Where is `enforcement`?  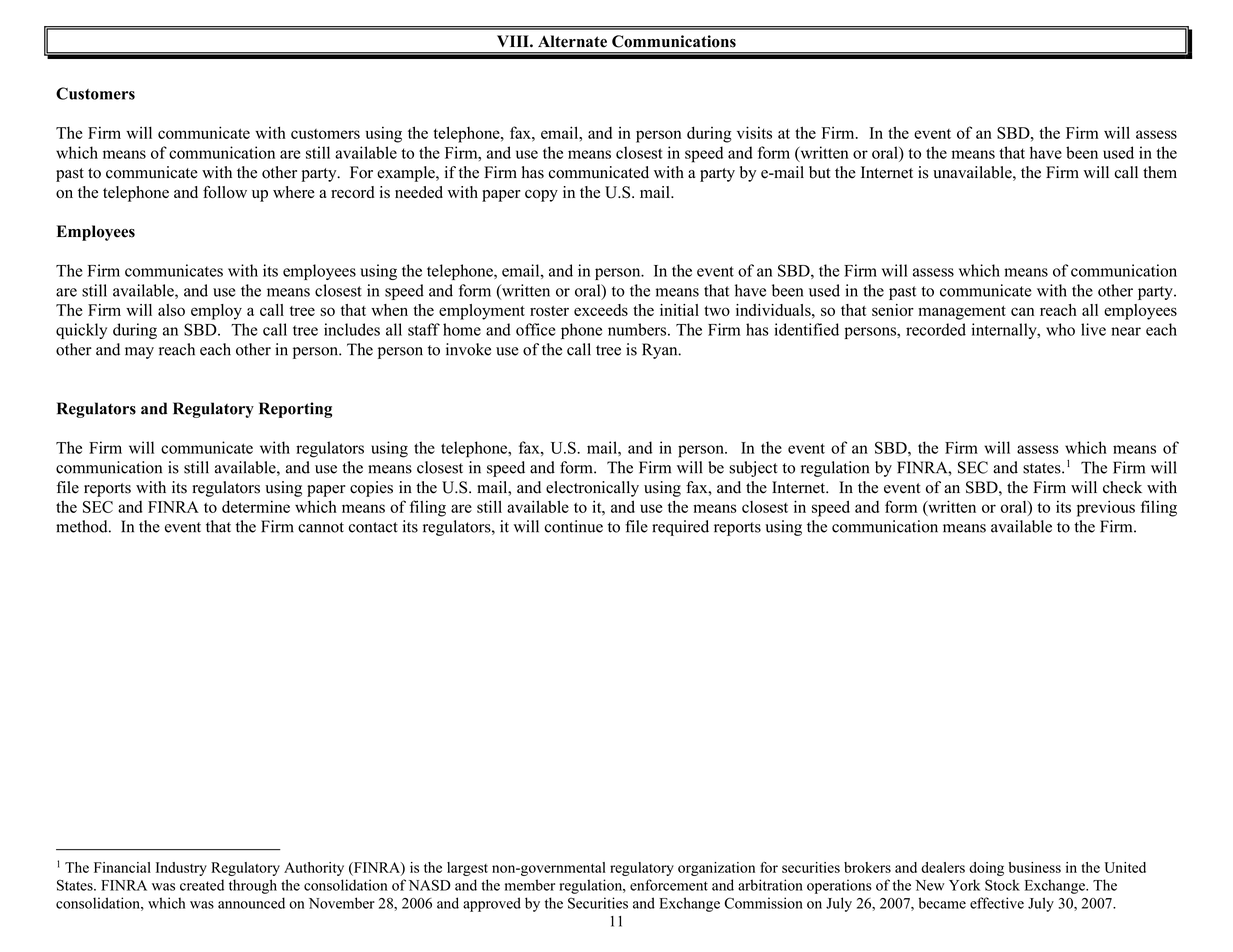 enforcement is located at coordinates (669, 885).
